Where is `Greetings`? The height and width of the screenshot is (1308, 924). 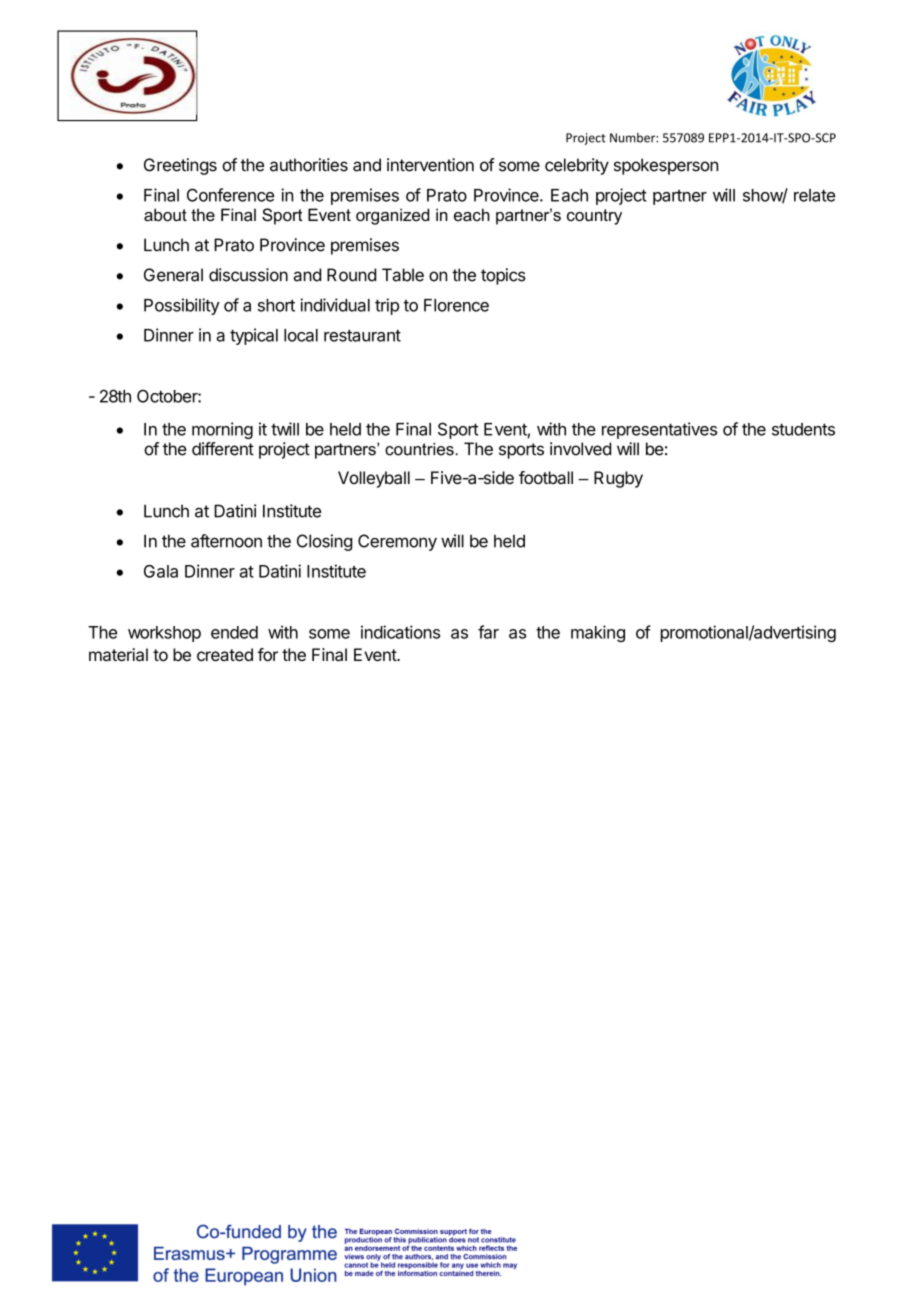 Greetings is located at coordinates (180, 166).
